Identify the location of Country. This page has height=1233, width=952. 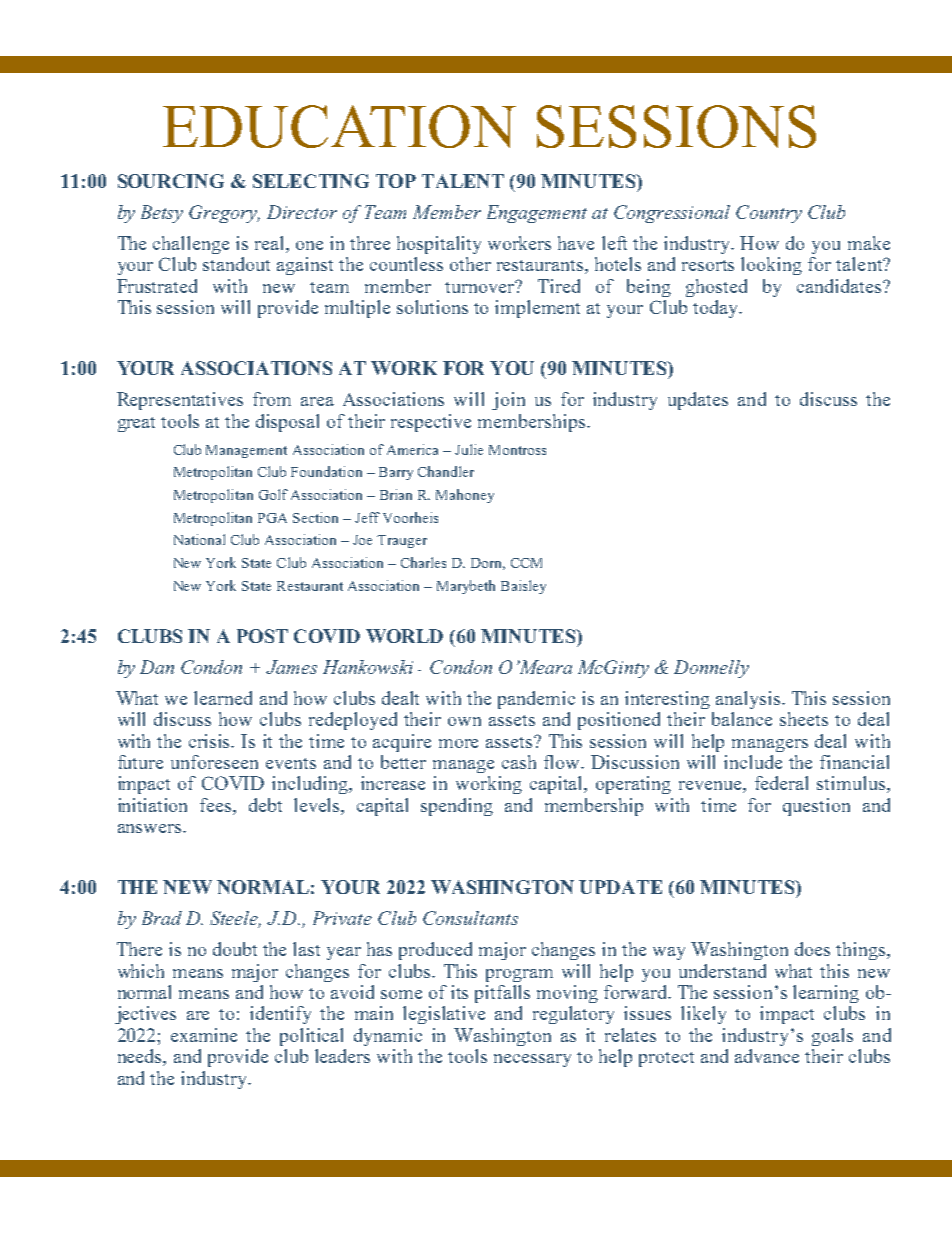
(769, 214).
